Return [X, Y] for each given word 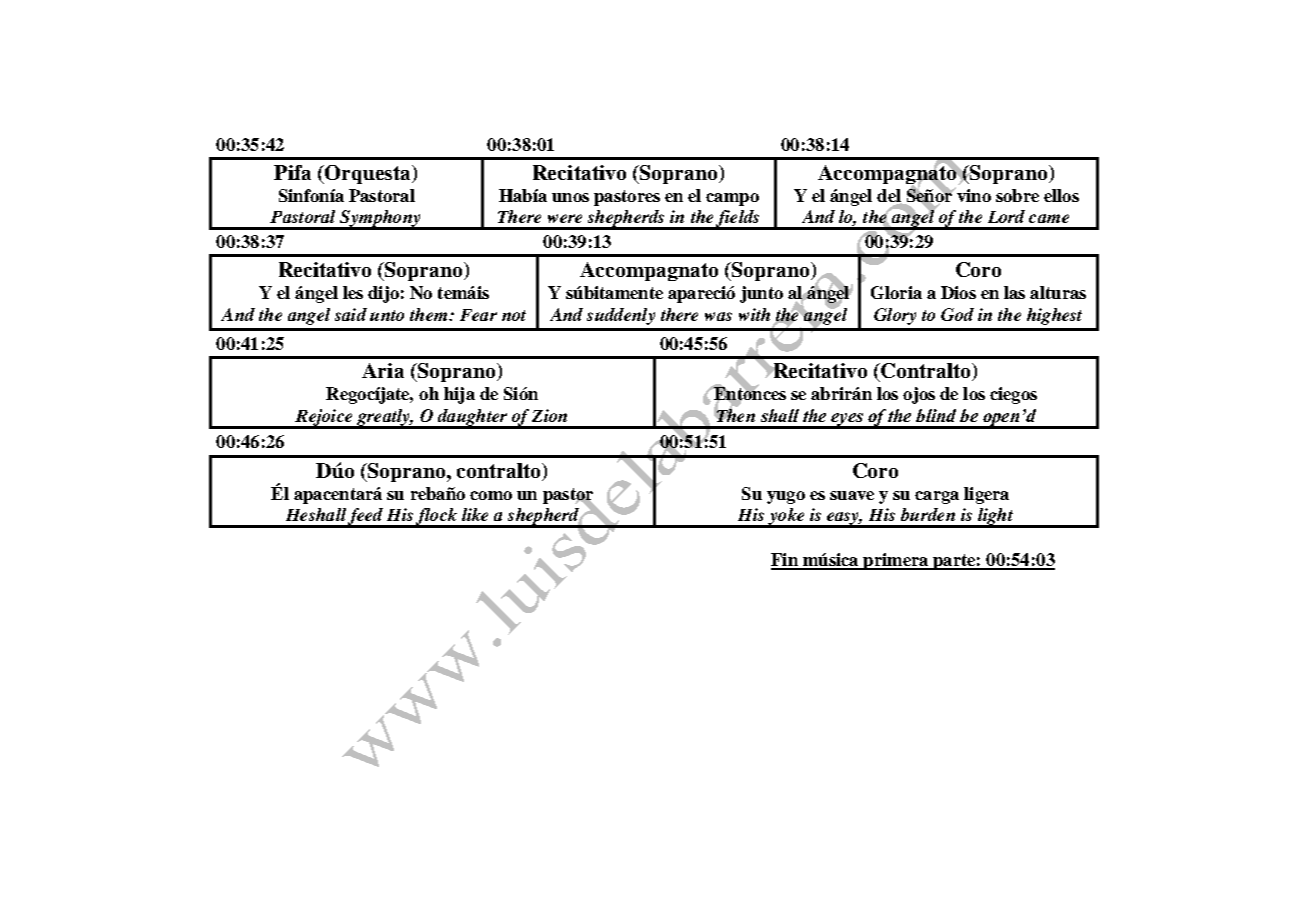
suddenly [621, 316]
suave [852, 495]
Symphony [380, 219]
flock [436, 517]
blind [936, 415]
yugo [786, 497]
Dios [958, 292]
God [957, 314]
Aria [383, 370]
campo [732, 199]
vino [973, 194]
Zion [549, 415]
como [491, 495]
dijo [383, 294]
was [718, 316]
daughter [472, 418]
